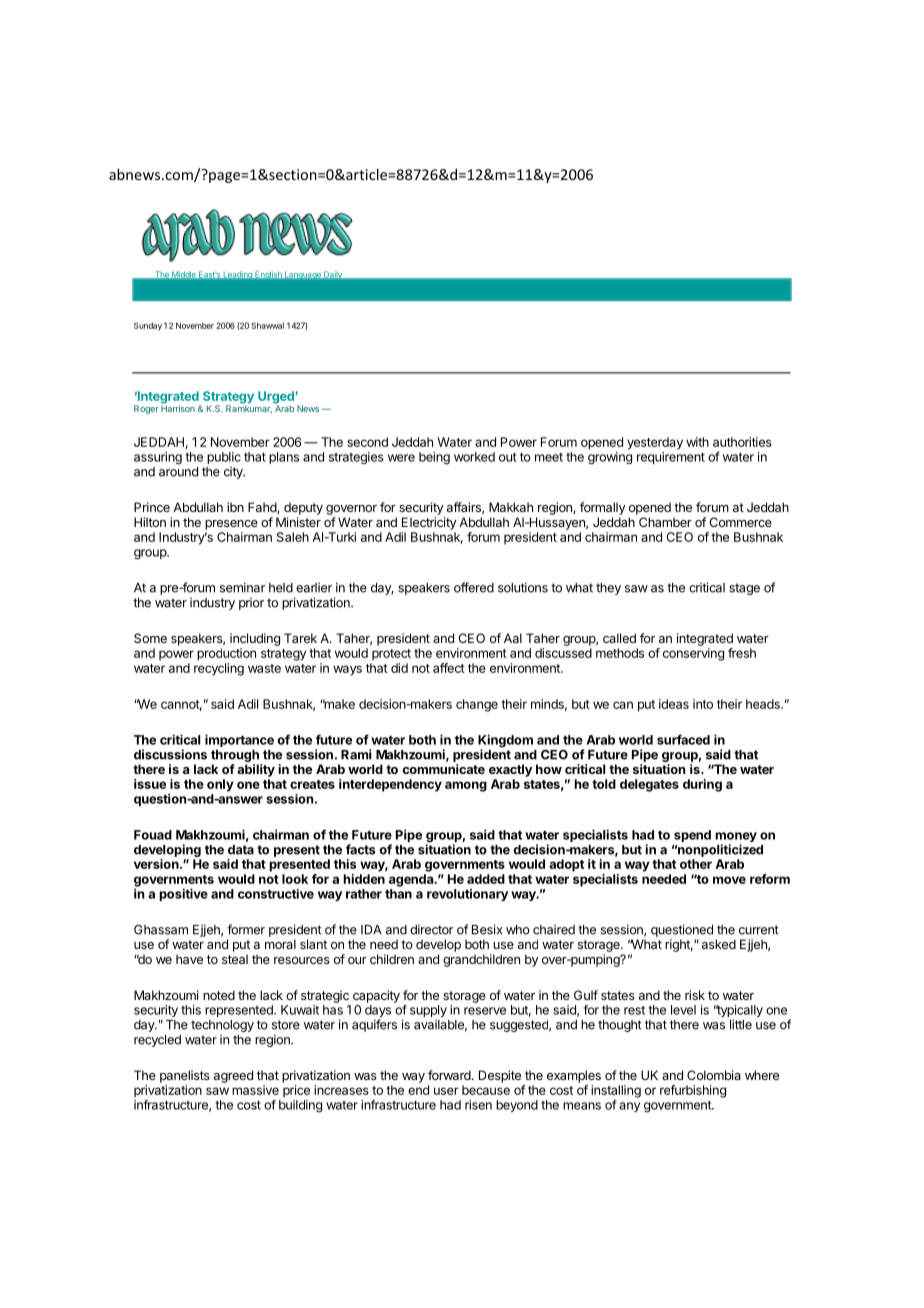  Describe the element at coordinates (474, 457) in the screenshot. I see `worked` at that location.
